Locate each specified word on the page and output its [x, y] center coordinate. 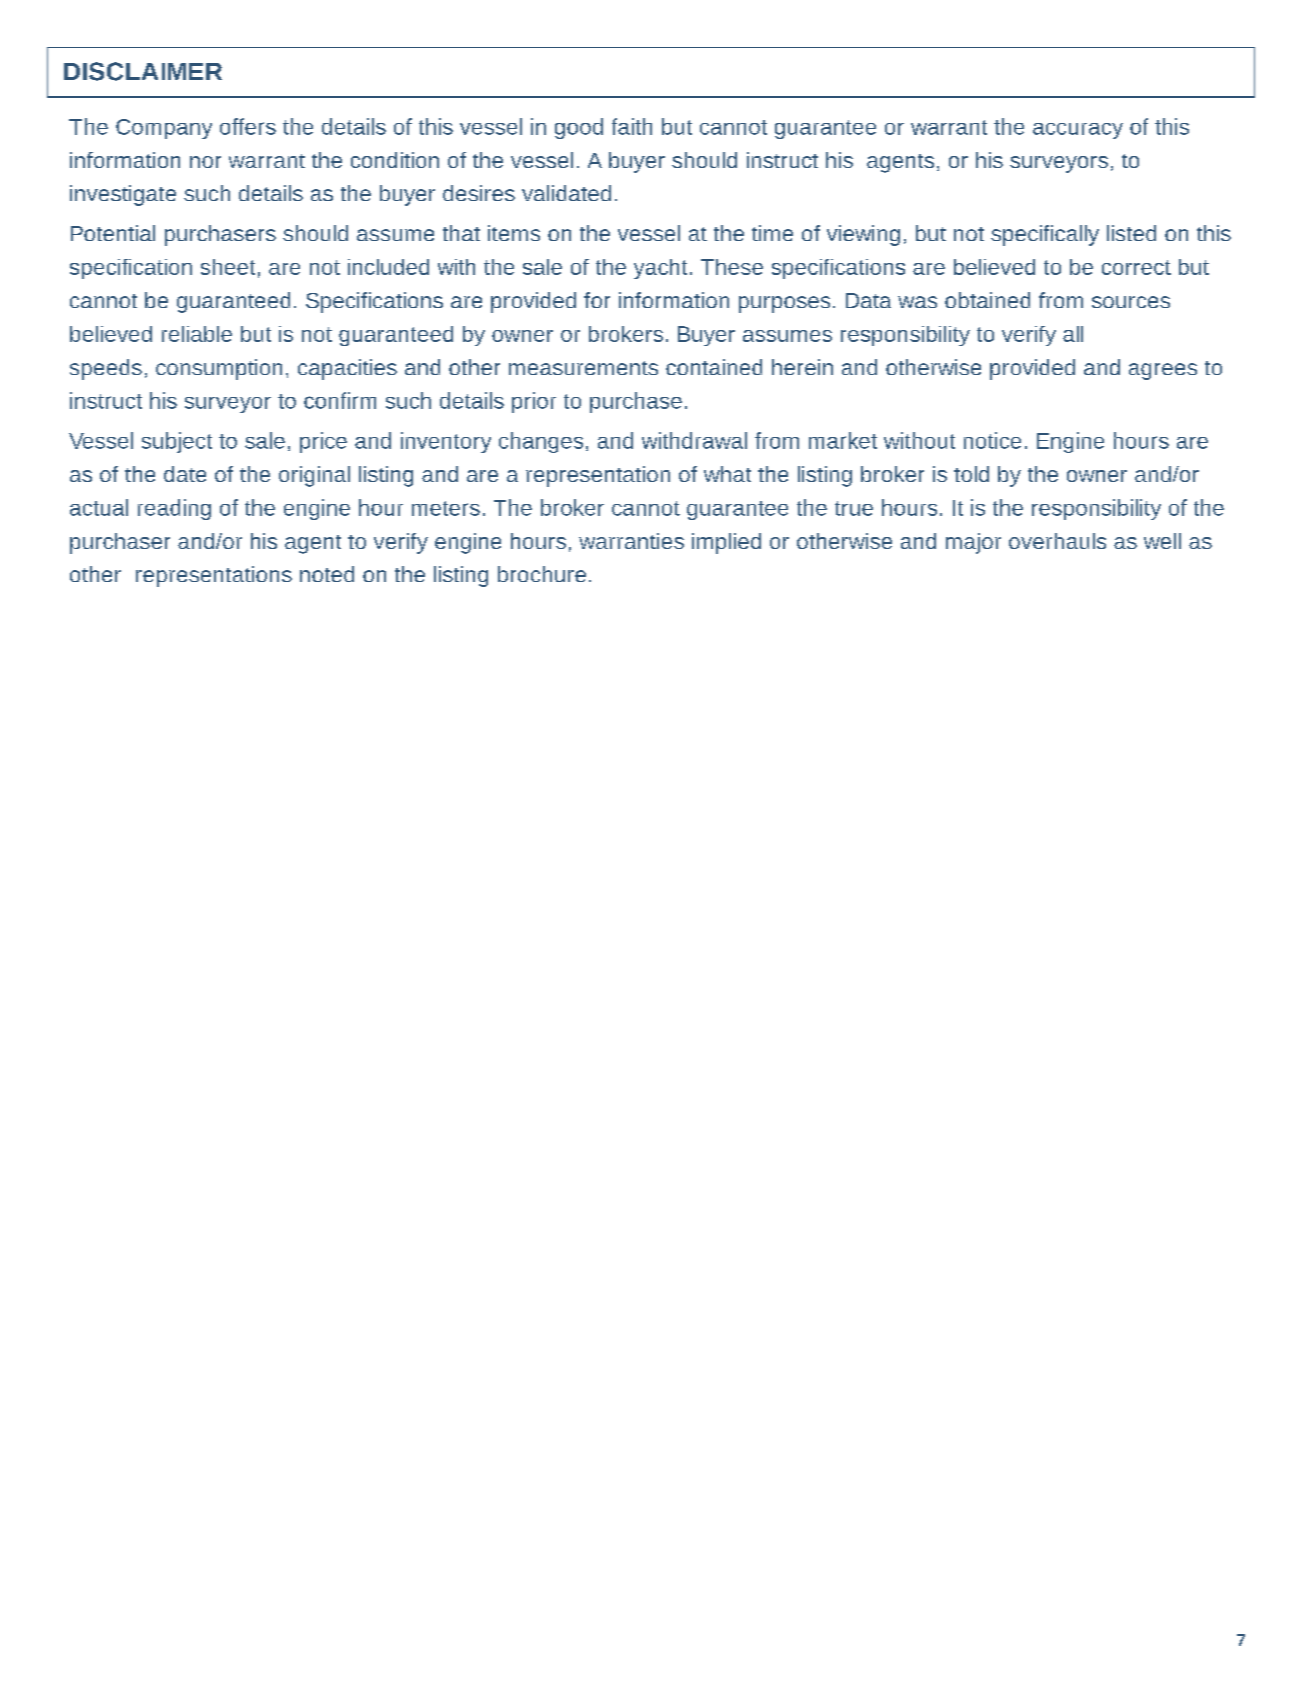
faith [632, 126]
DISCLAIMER [143, 71]
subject [177, 442]
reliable [197, 334]
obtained [987, 300]
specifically [1045, 235]
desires [479, 193]
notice [992, 440]
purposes [784, 304]
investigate [123, 195]
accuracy [1078, 131]
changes [541, 442]
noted [327, 574]
